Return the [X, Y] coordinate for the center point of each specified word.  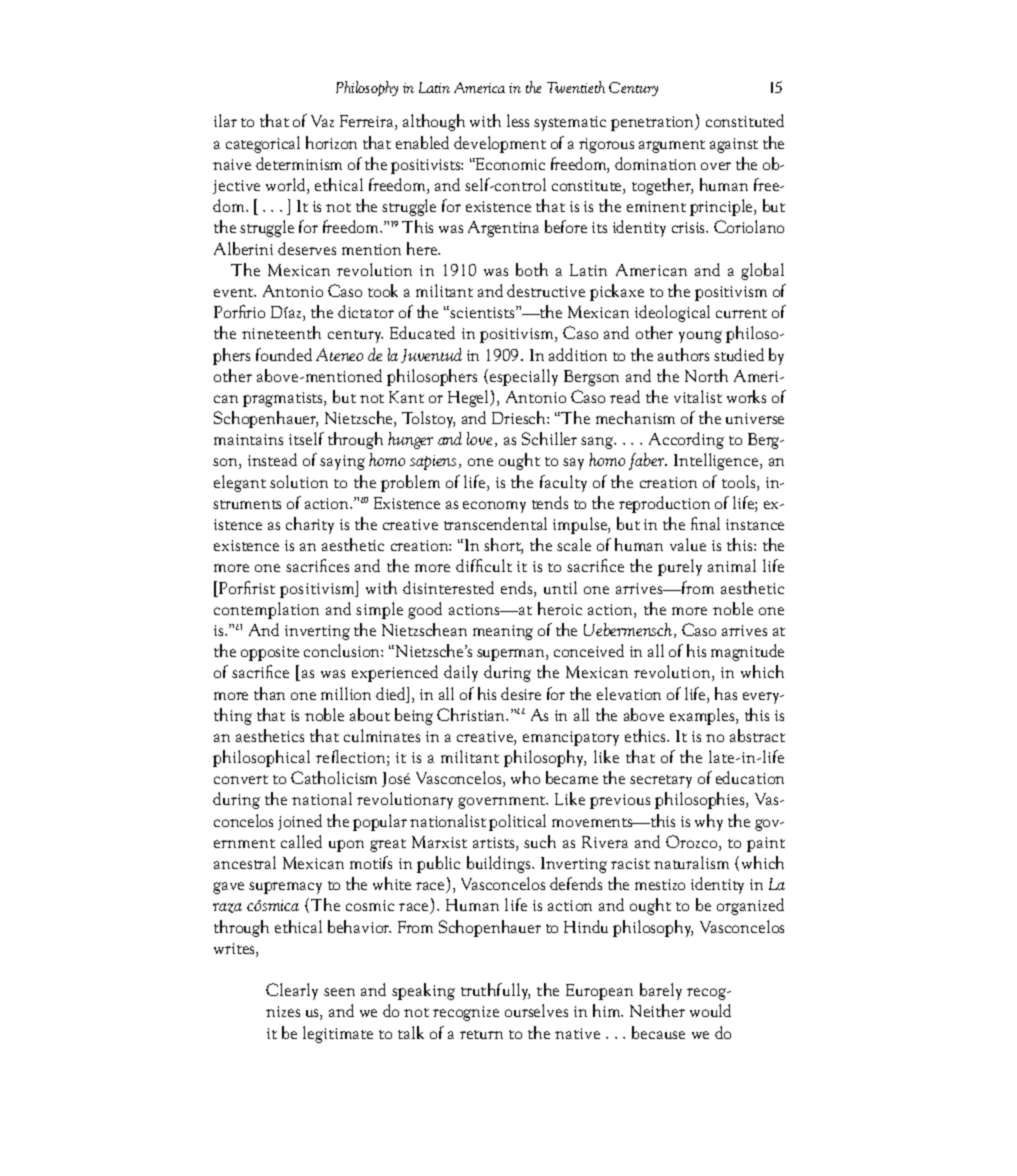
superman [512, 655]
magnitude [747, 652]
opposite [270, 653]
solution [299, 481]
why [709, 822]
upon [346, 846]
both [532, 269]
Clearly [292, 991]
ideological [672, 313]
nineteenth [281, 332]
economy [494, 507]
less [518, 120]
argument [672, 146]
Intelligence [717, 461]
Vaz [322, 121]
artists [495, 844]
